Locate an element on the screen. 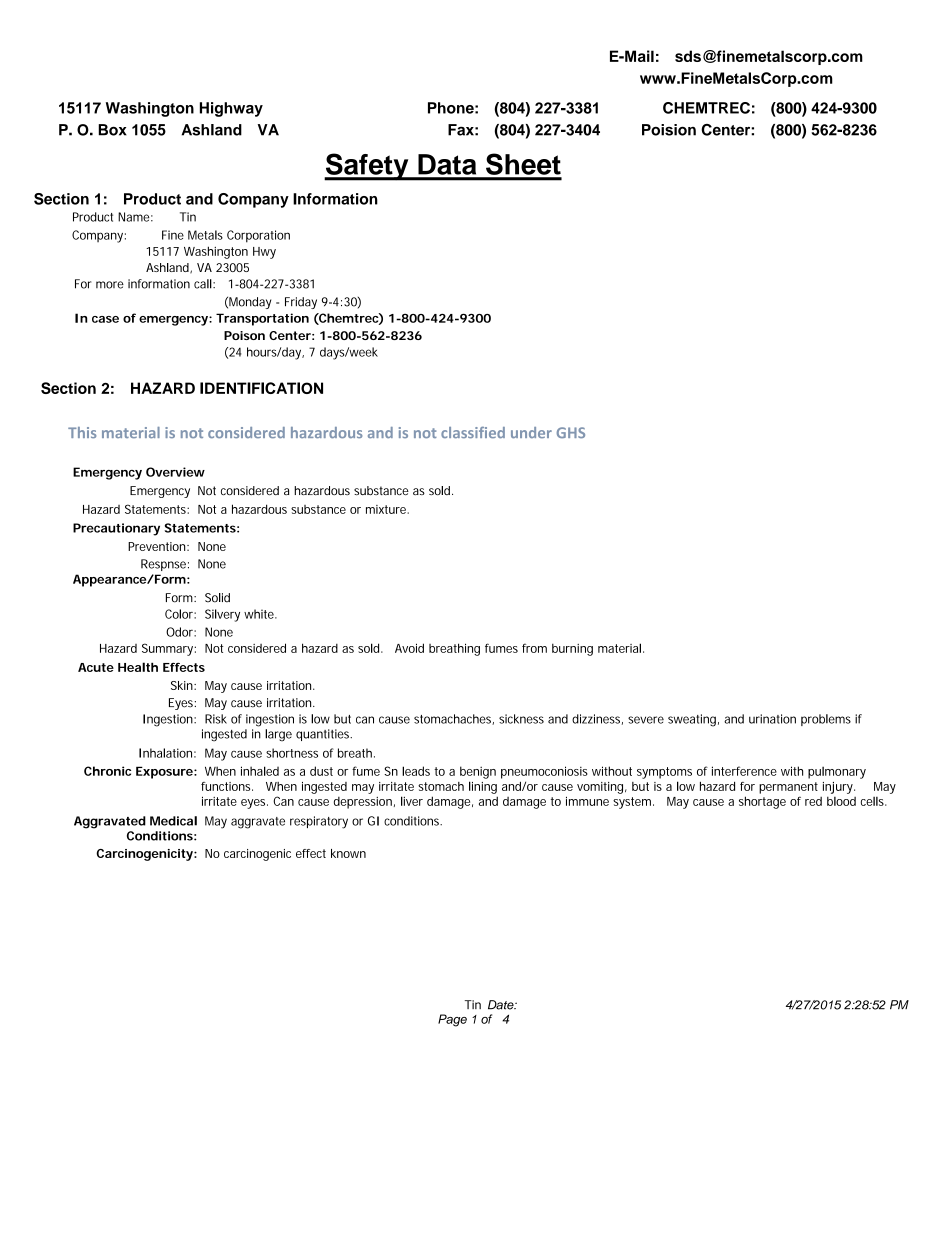 The height and width of the screenshot is (1233, 952). Page is located at coordinates (452, 1020).
